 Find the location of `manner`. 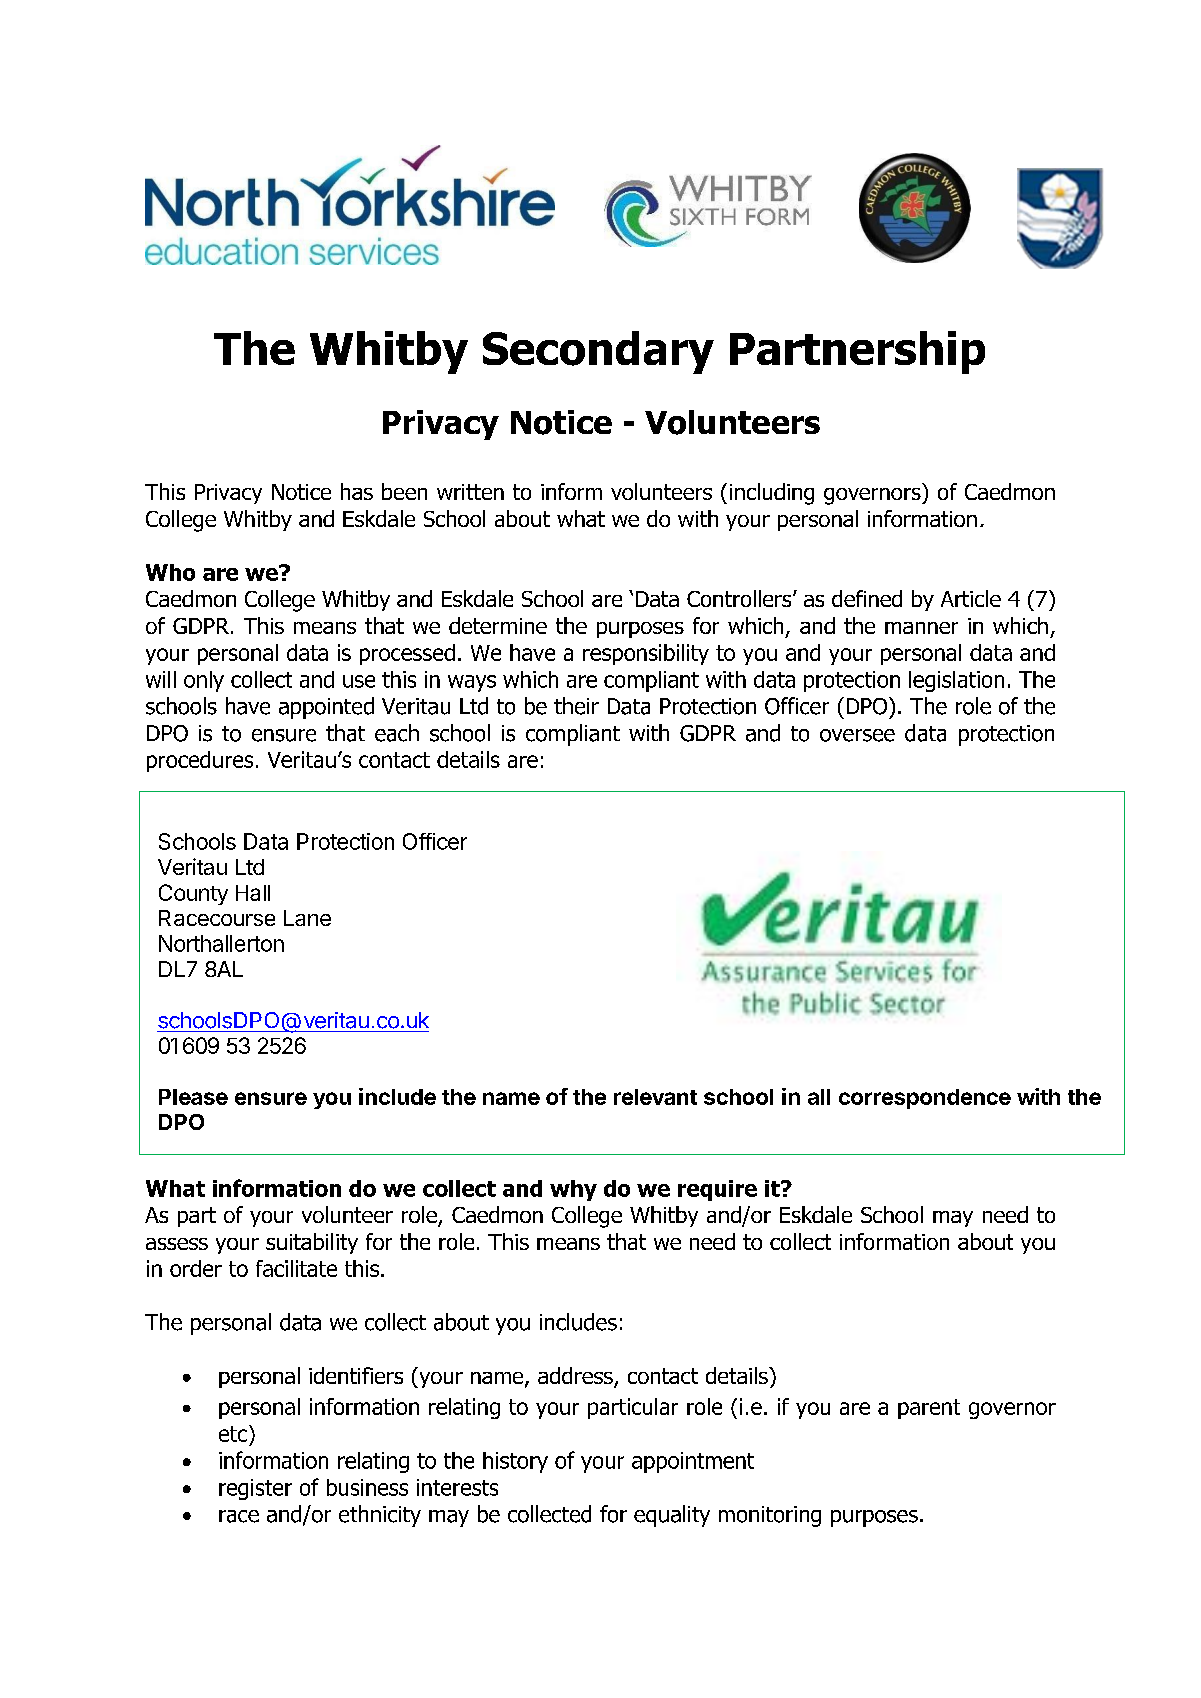

manner is located at coordinates (921, 628).
